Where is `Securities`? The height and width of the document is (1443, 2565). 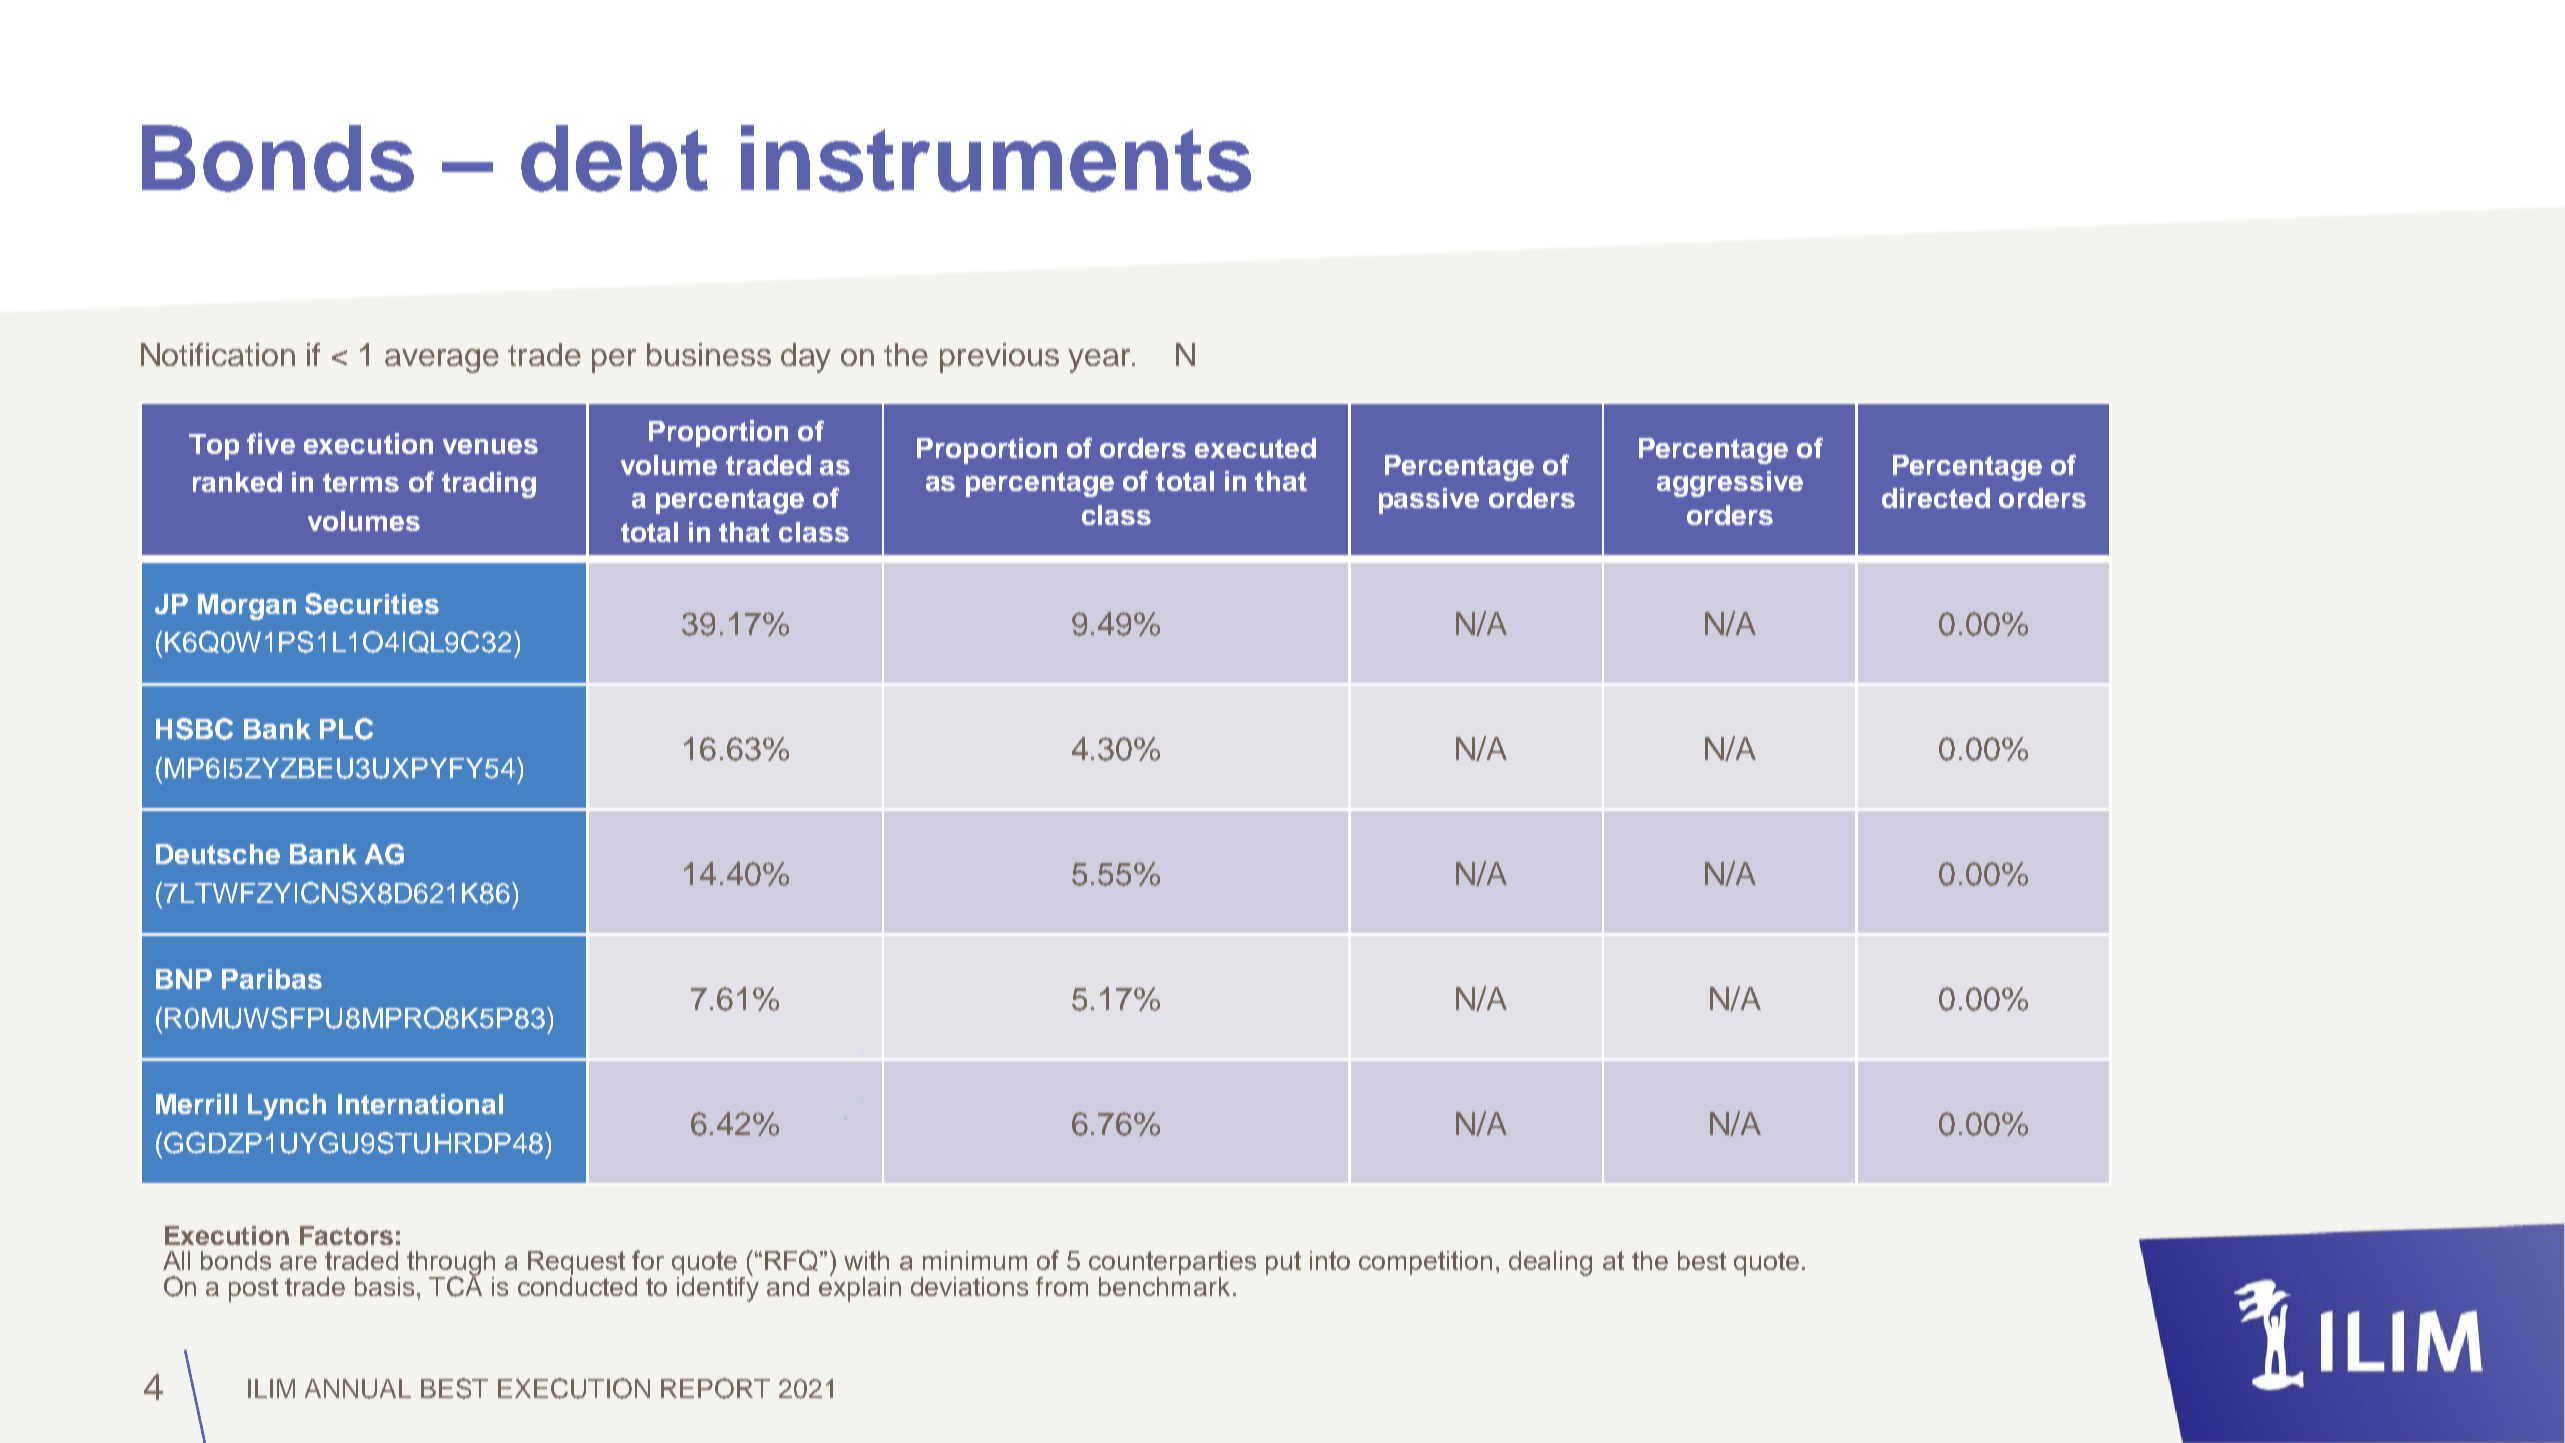
Securities is located at coordinates (372, 604).
